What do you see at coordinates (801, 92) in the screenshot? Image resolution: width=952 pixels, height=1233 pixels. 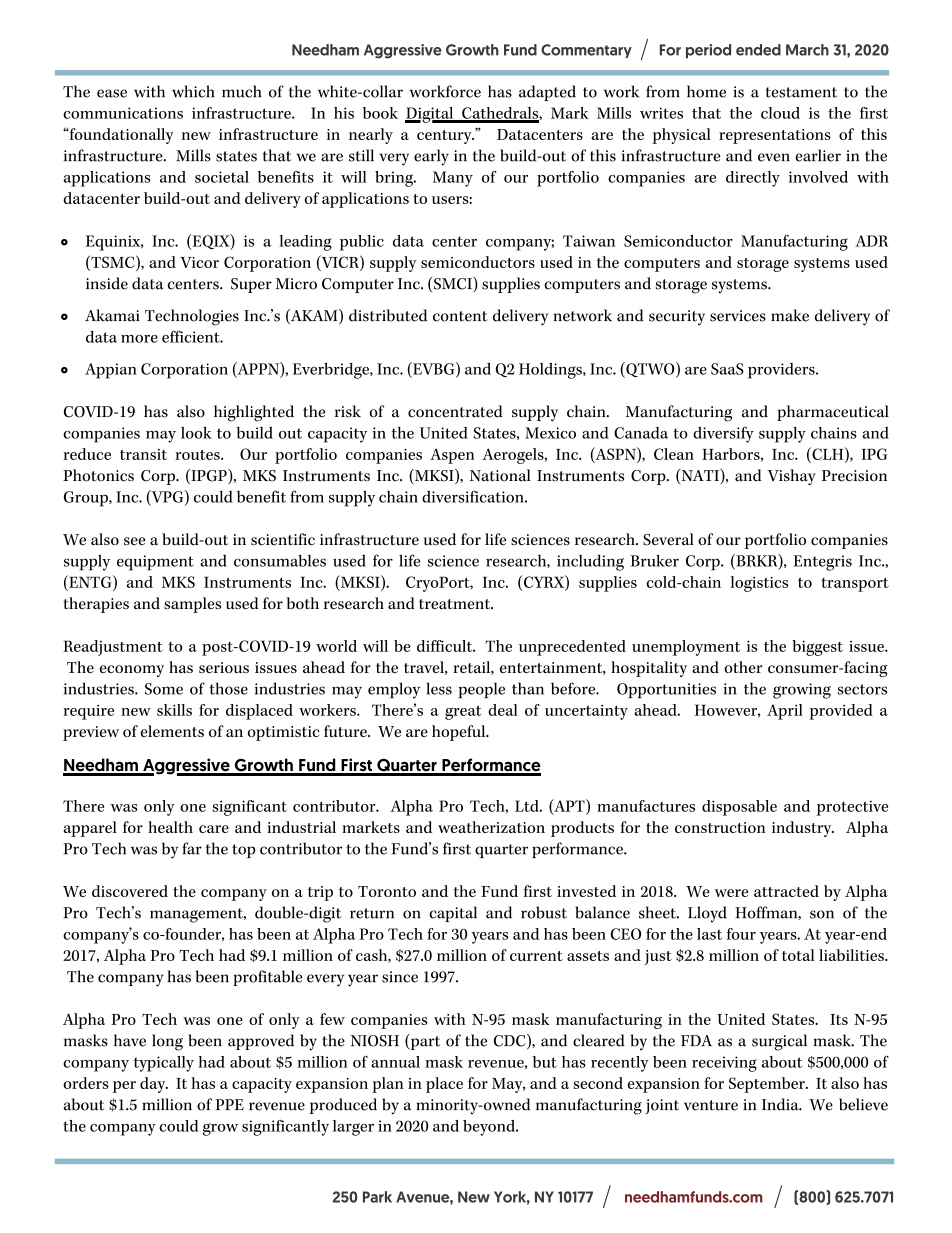 I see `testament` at bounding box center [801, 92].
